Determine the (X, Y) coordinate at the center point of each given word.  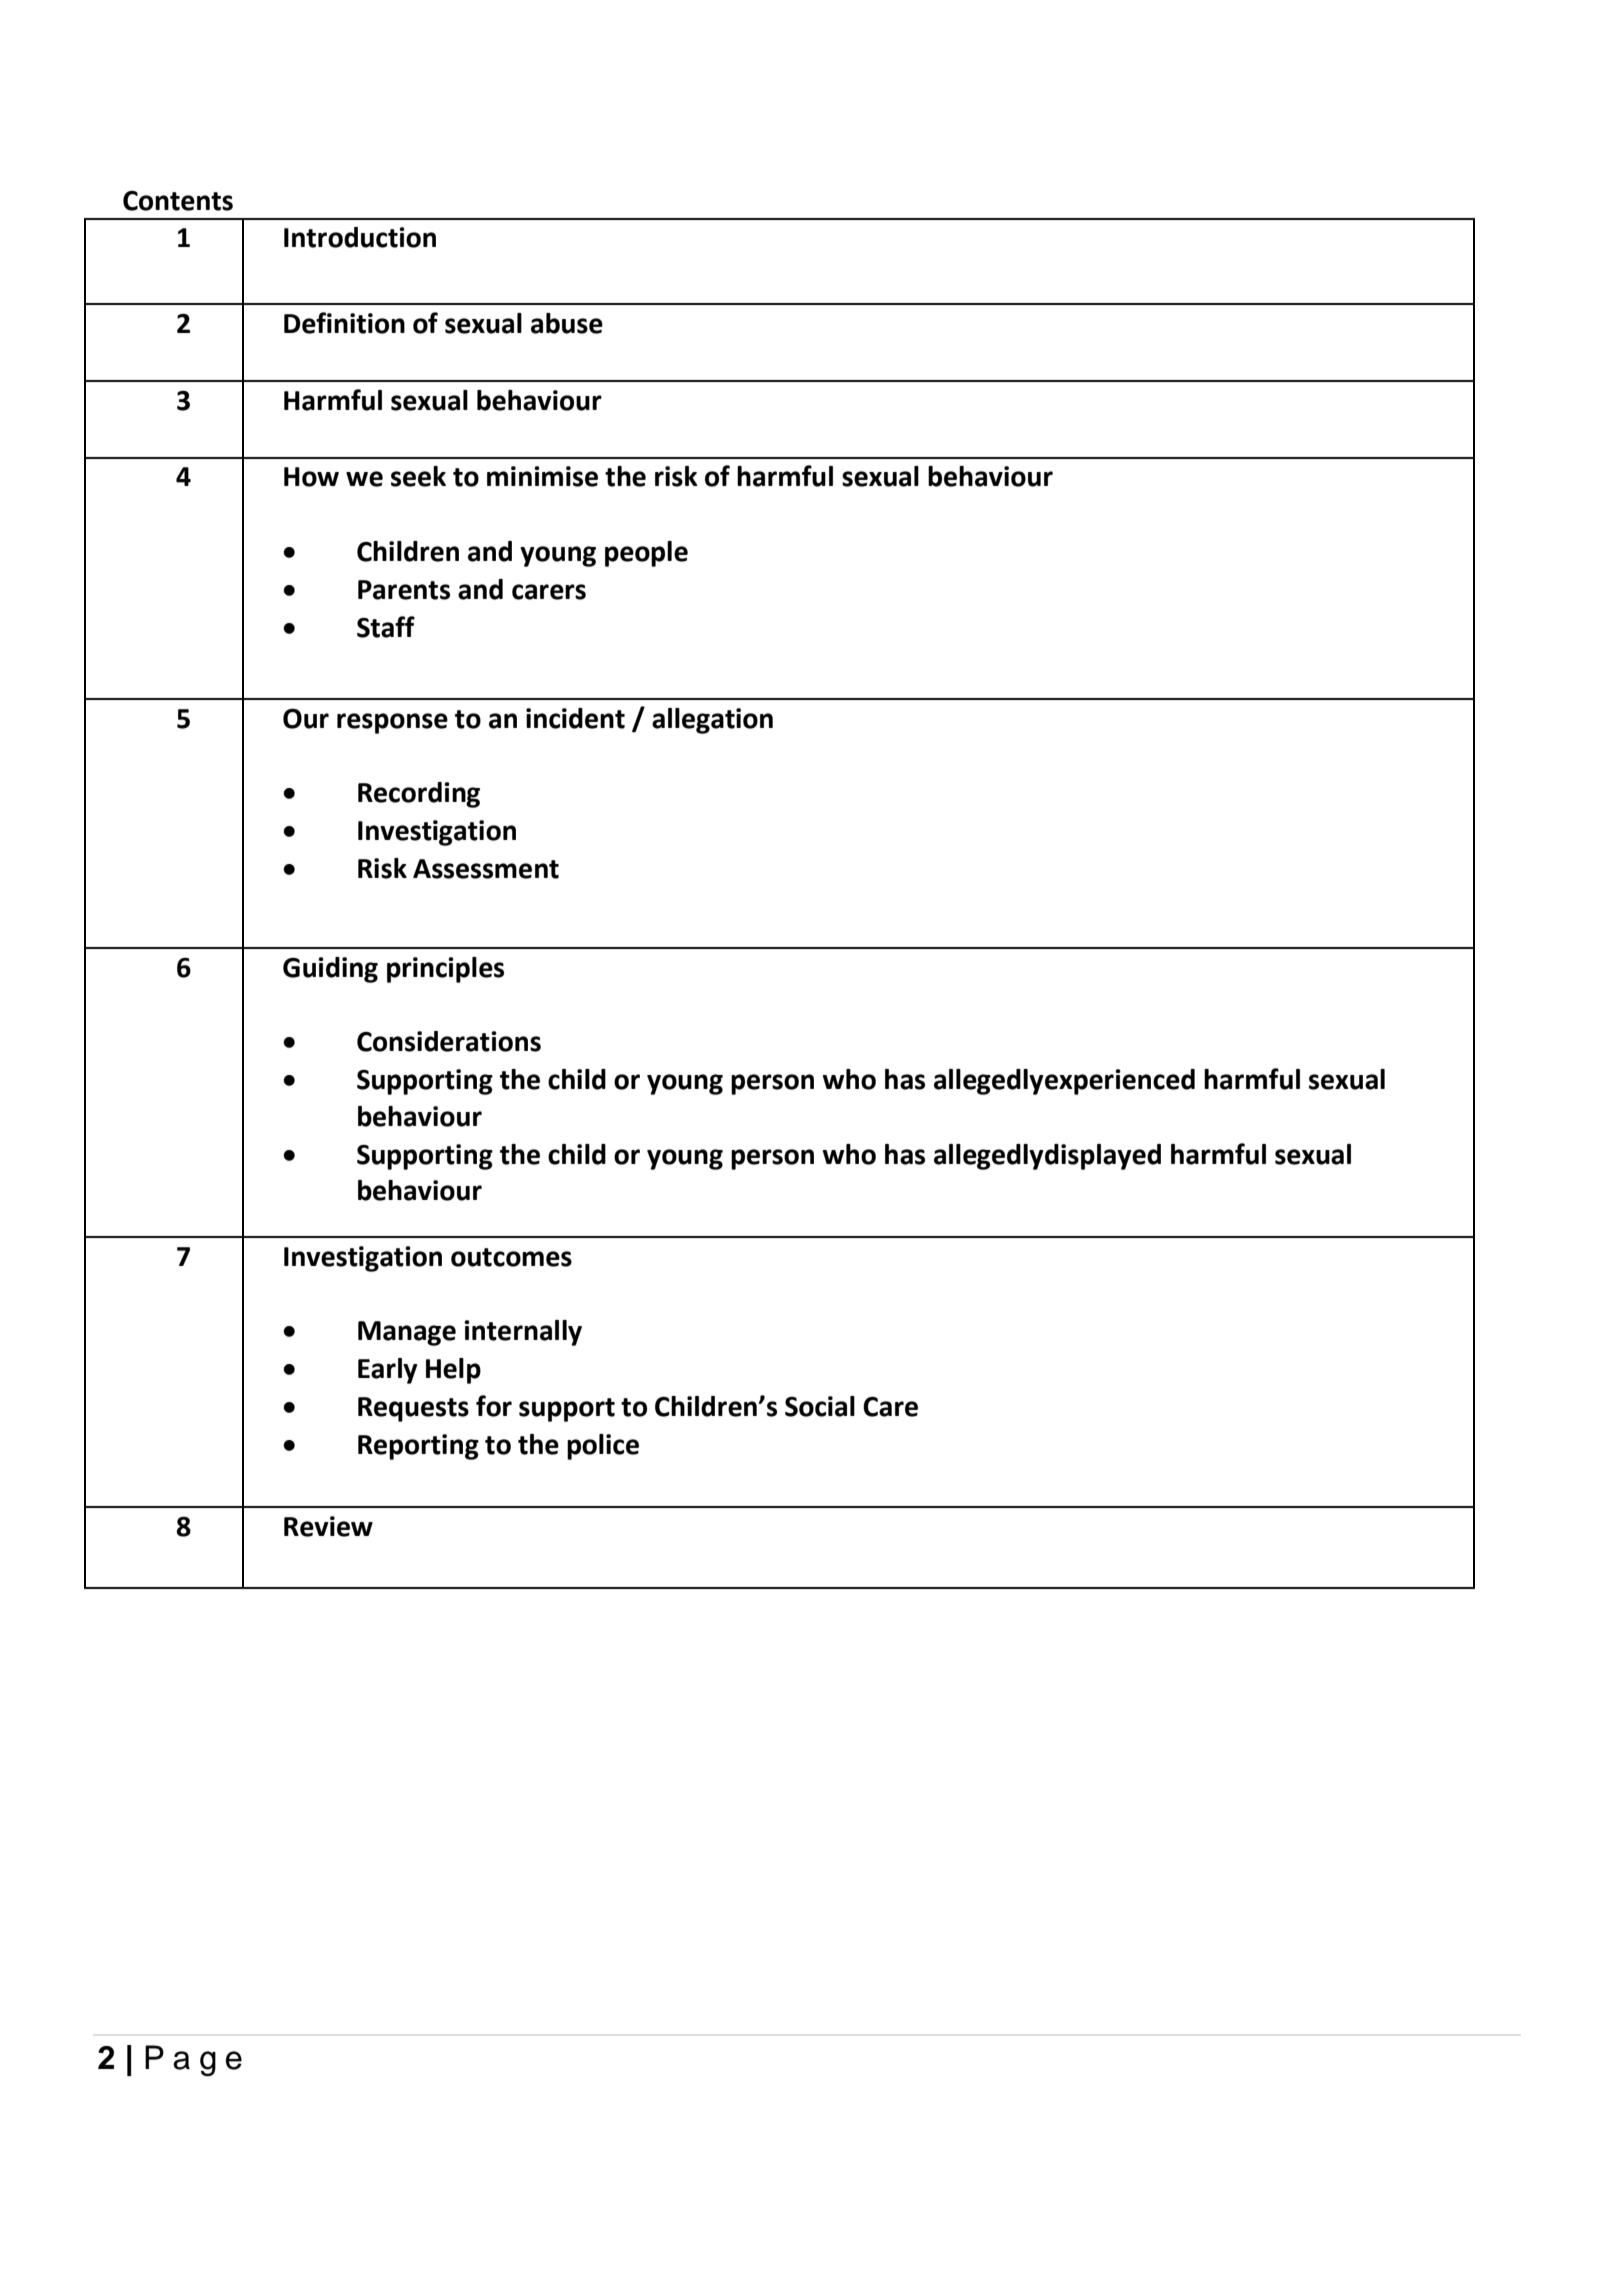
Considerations (449, 1041)
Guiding (330, 970)
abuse (567, 323)
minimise (542, 476)
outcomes (511, 1257)
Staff (386, 627)
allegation (712, 721)
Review (328, 1526)
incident (575, 718)
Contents (178, 201)
